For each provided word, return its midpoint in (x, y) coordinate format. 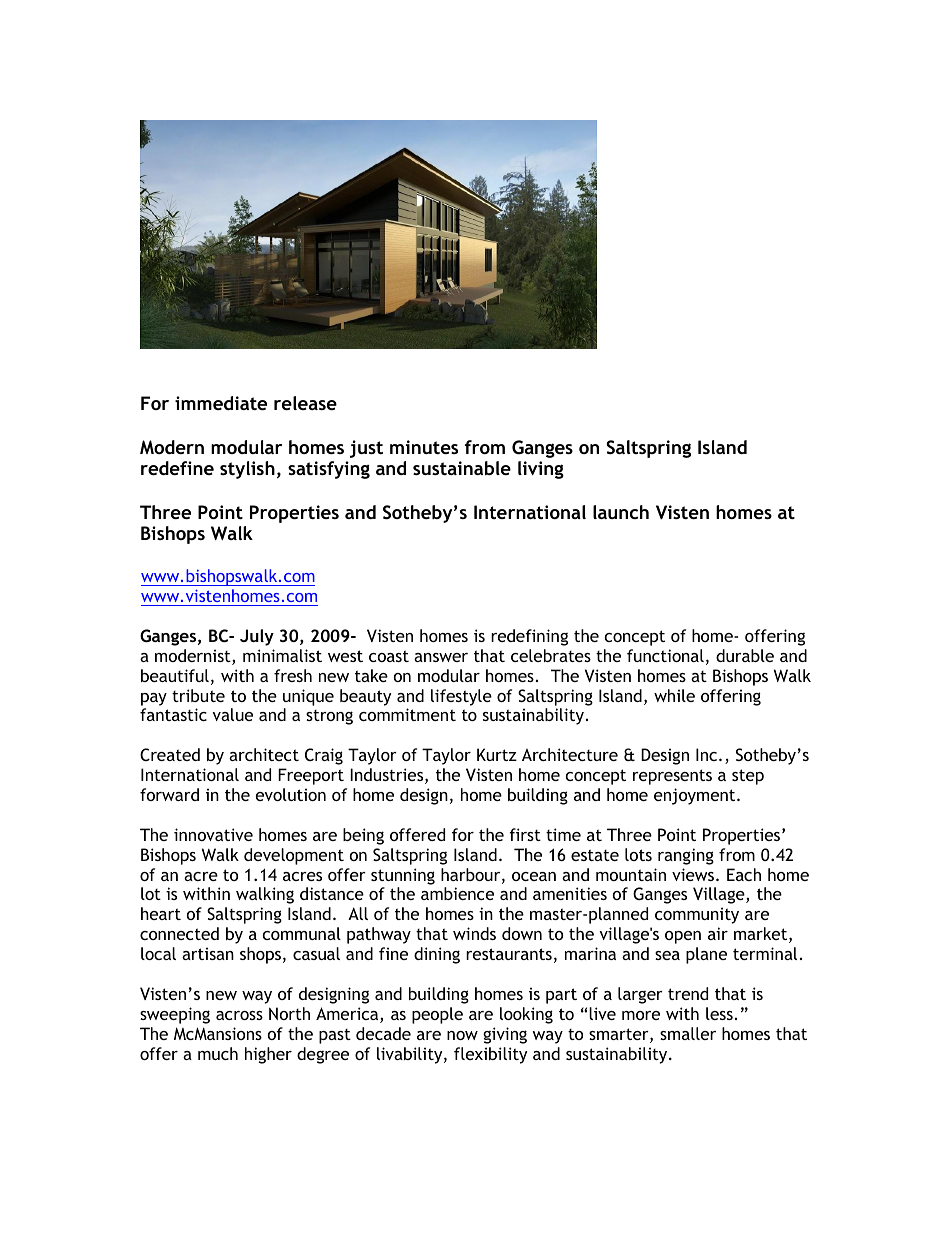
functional (665, 655)
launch (621, 512)
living (541, 470)
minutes (424, 447)
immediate (221, 403)
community (697, 915)
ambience (457, 893)
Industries (388, 776)
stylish (247, 470)
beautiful (175, 675)
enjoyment (696, 796)
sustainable (462, 468)
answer (441, 657)
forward (169, 794)
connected (179, 933)
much (218, 1053)
